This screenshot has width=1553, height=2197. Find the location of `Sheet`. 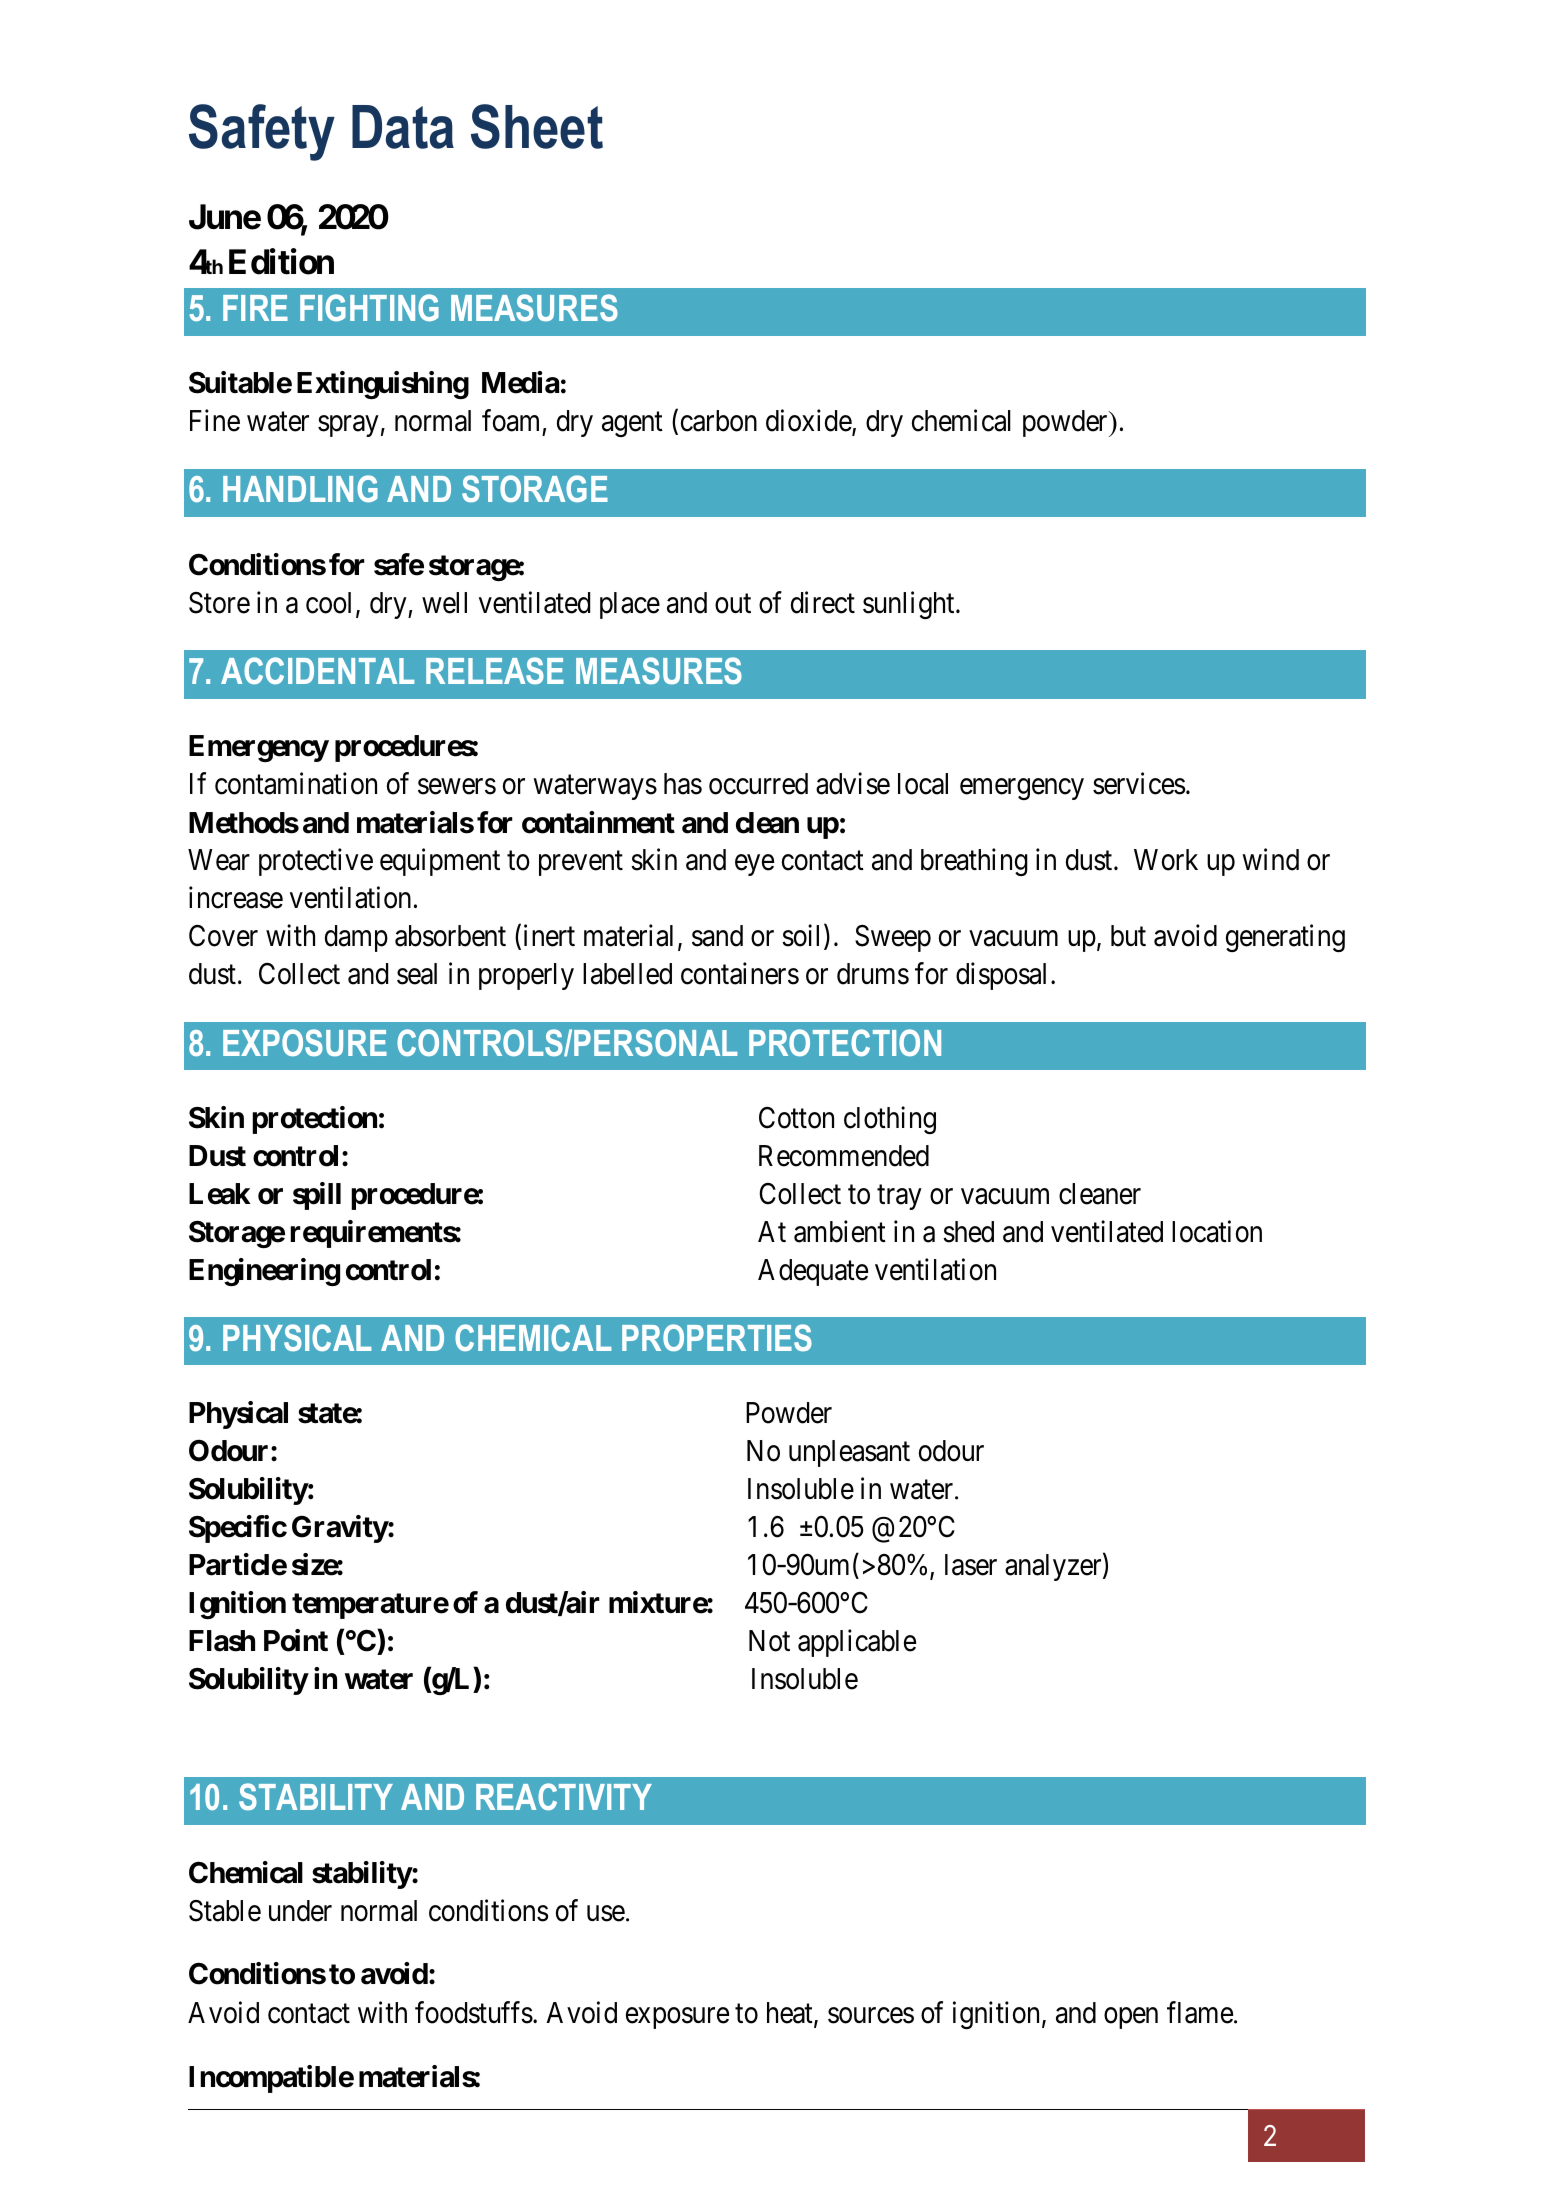

Sheet is located at coordinates (537, 126).
